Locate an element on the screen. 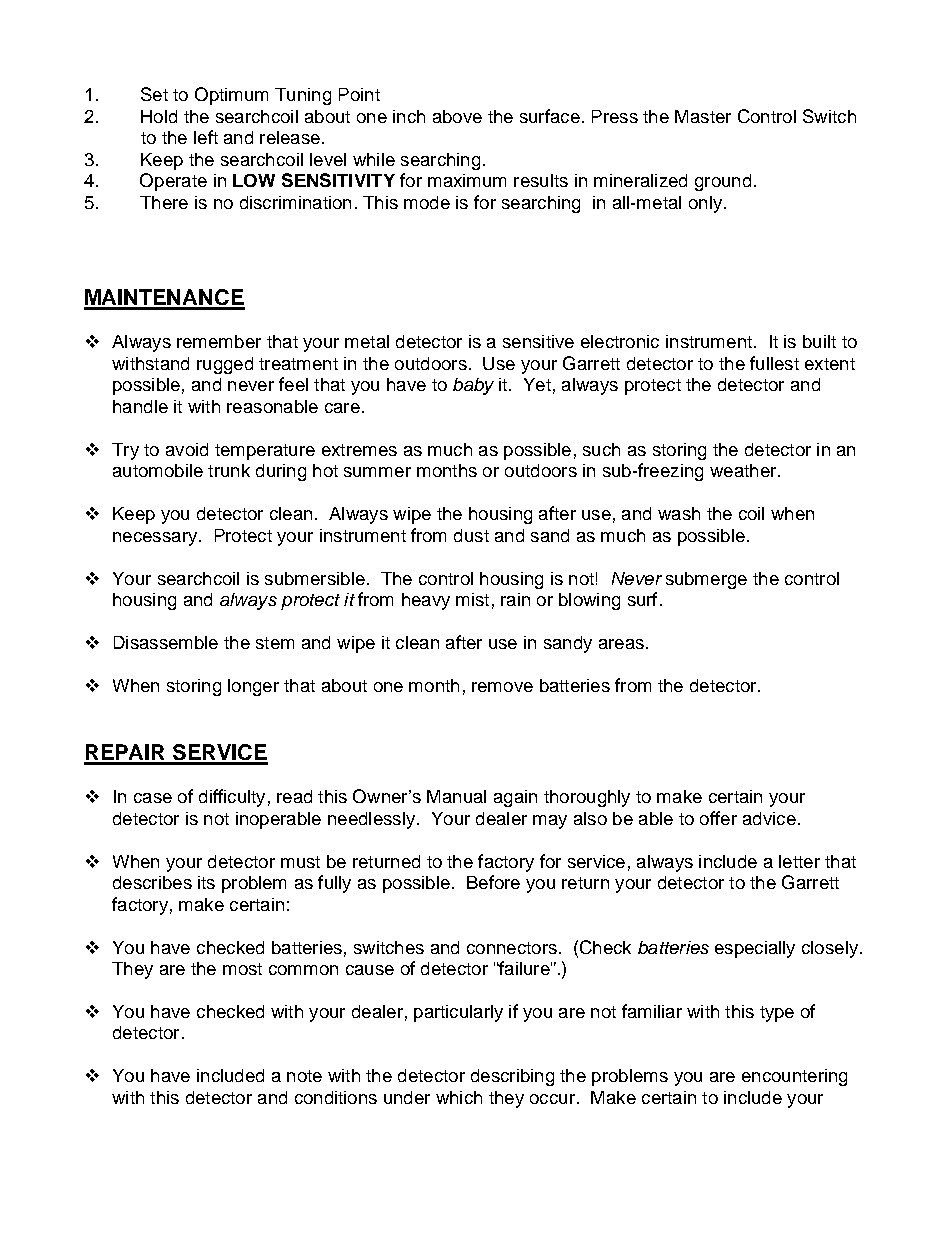  describing is located at coordinates (512, 1077).
